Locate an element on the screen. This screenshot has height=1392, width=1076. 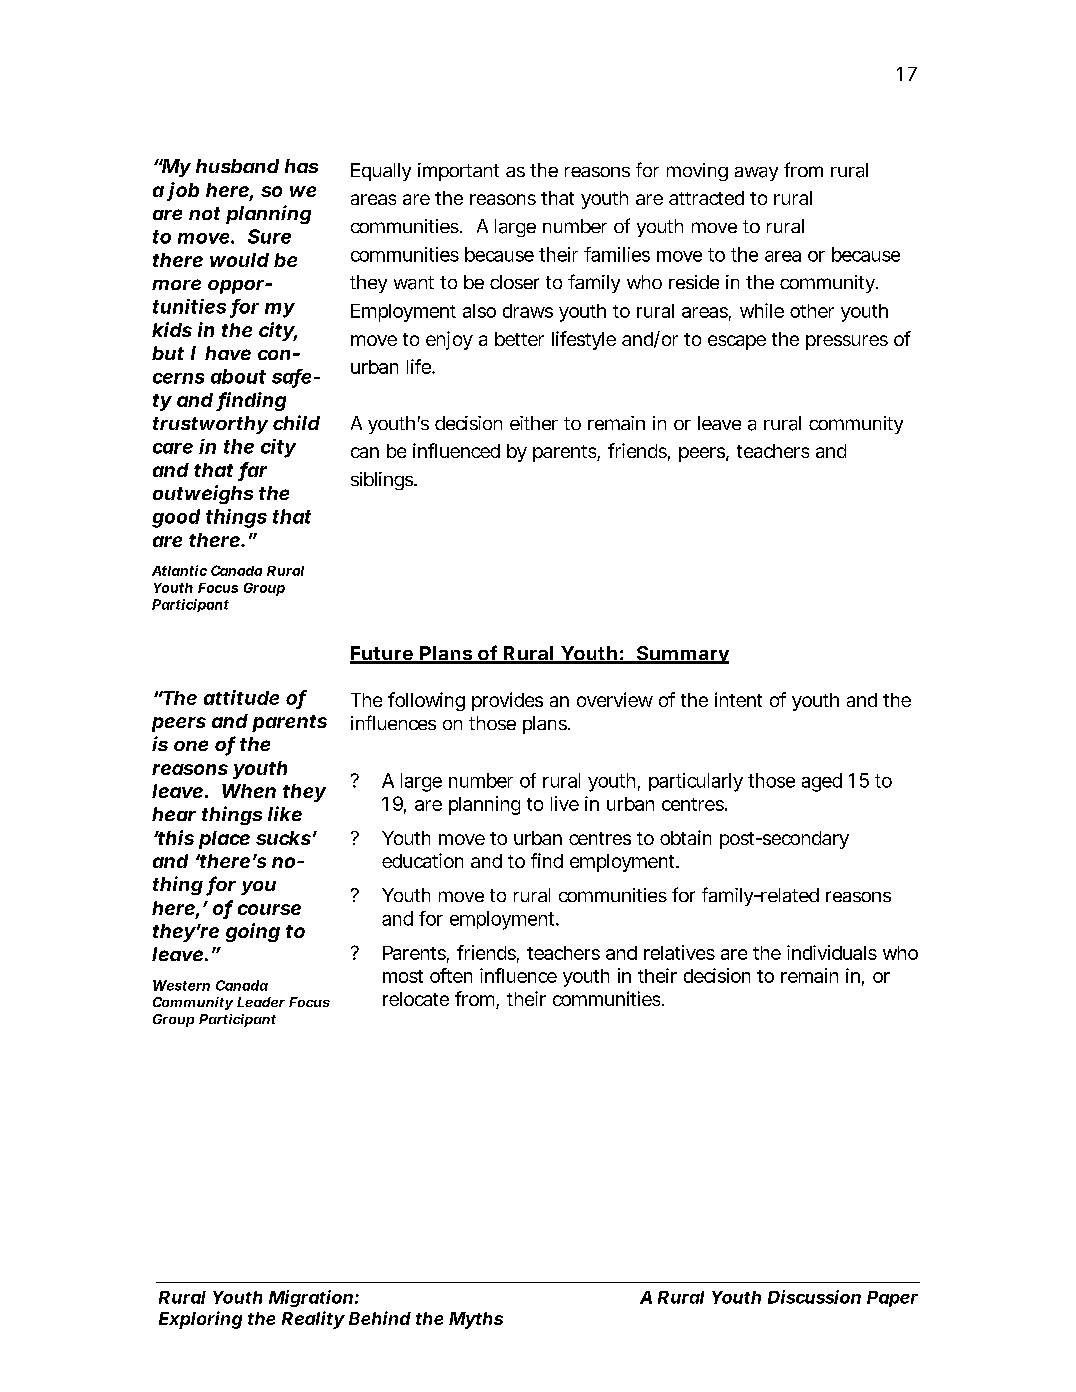
Leader is located at coordinates (261, 1002).
